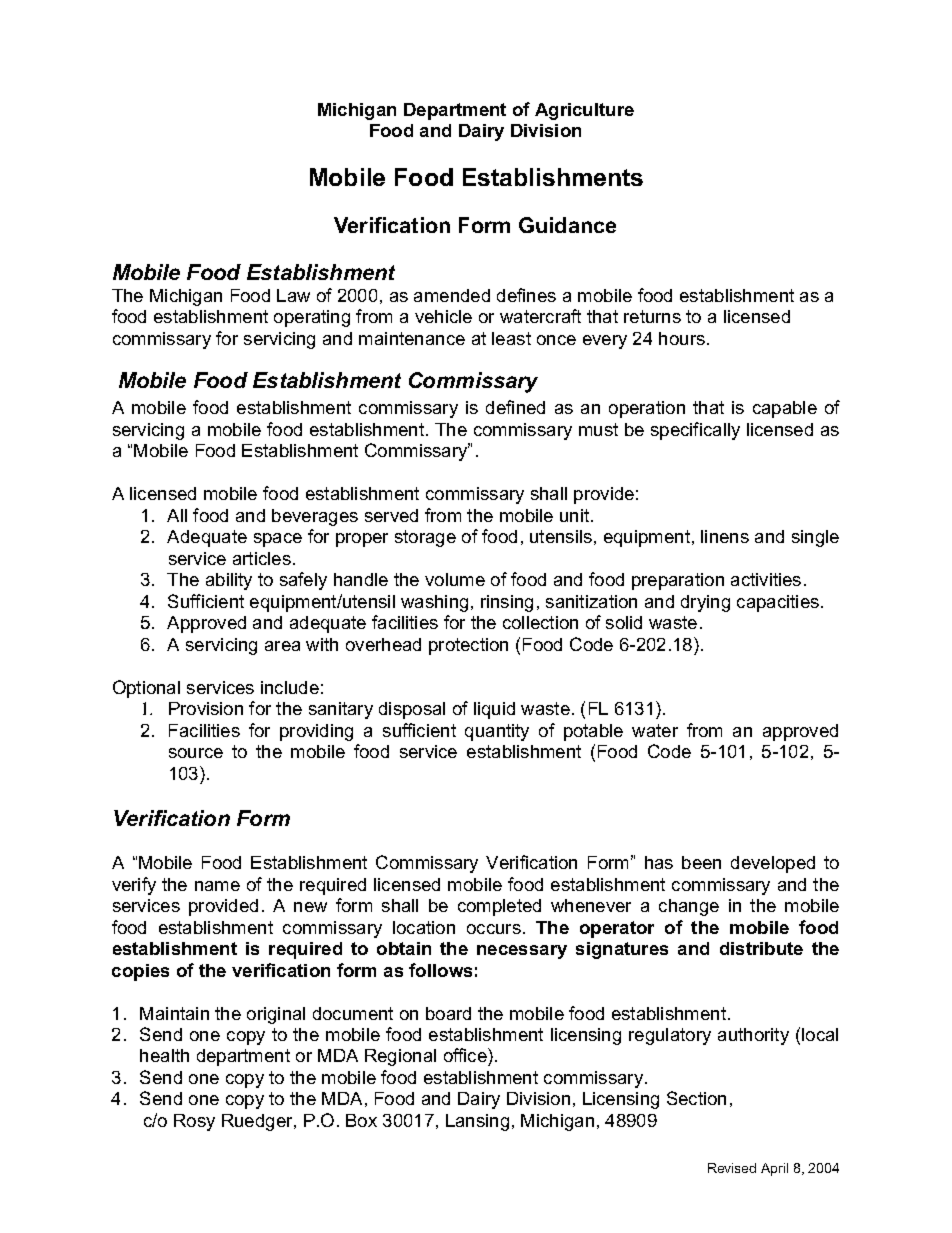 This screenshot has height=1233, width=952. What do you see at coordinates (468, 646) in the screenshot?
I see `protection` at bounding box center [468, 646].
